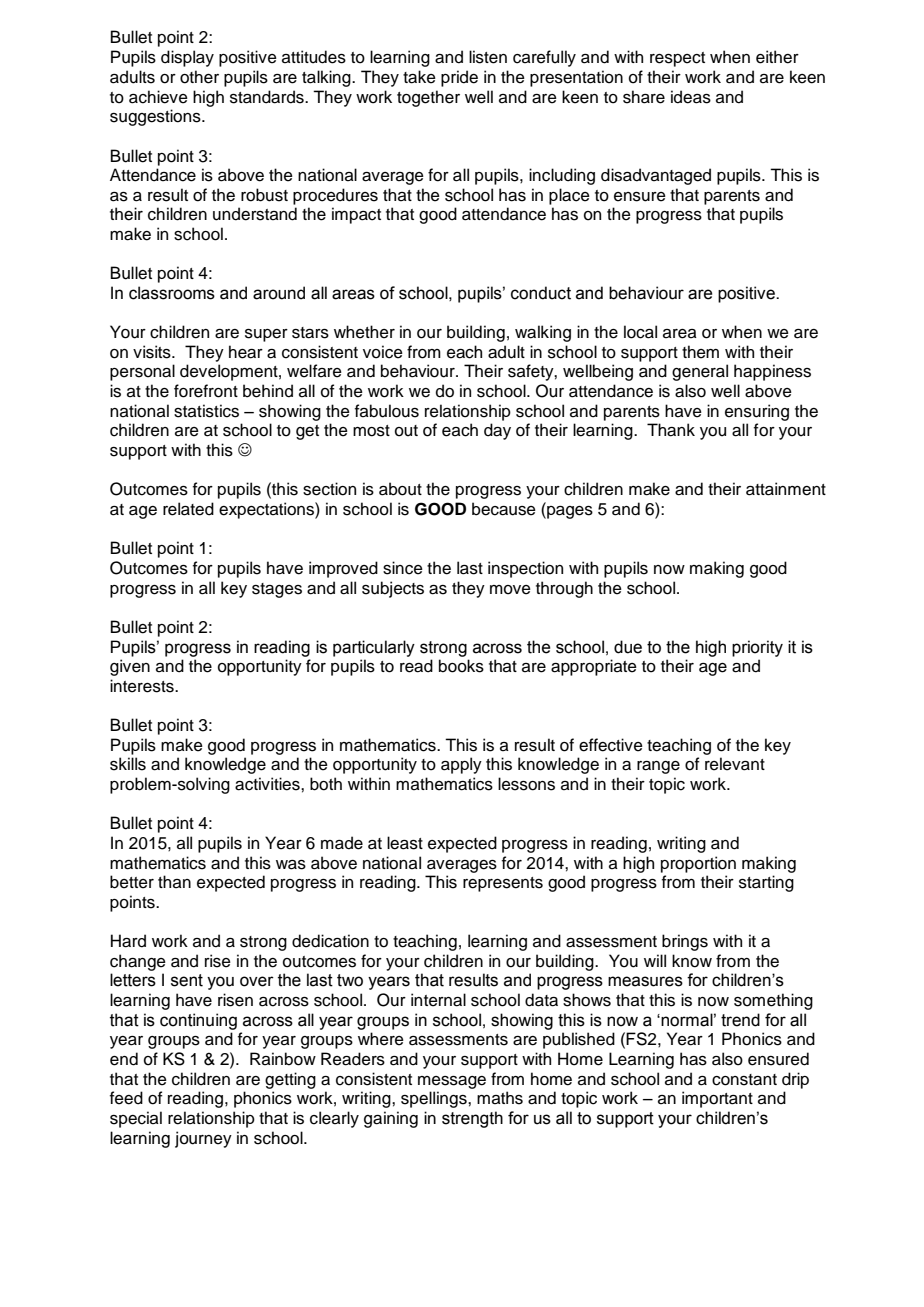 This screenshot has width=924, height=1307. What do you see at coordinates (691, 97) in the screenshot?
I see `ideas` at bounding box center [691, 97].
